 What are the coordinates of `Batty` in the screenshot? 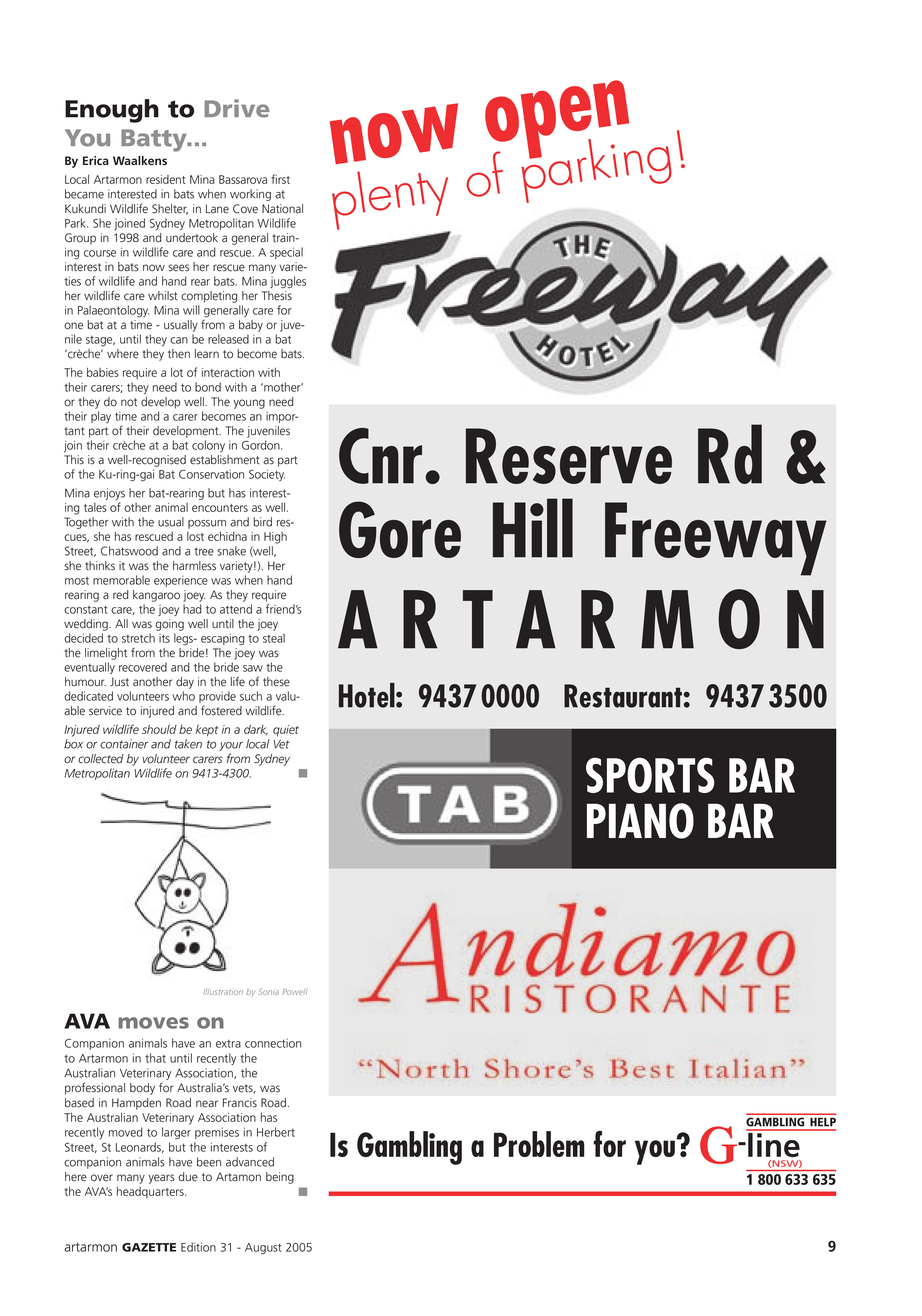 It's located at (155, 140).
